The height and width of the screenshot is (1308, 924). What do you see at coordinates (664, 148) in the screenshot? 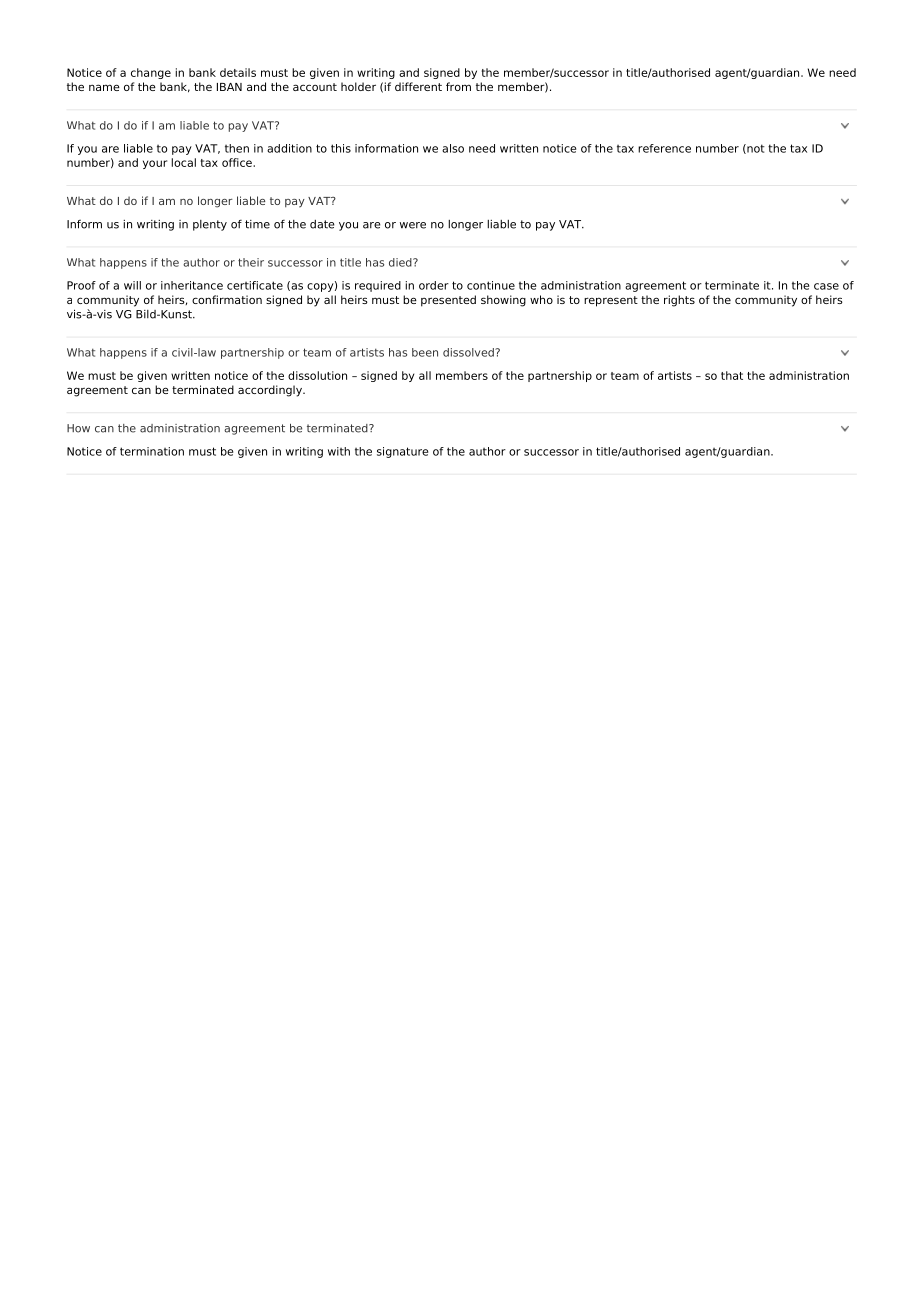
I see `reference` at bounding box center [664, 148].
